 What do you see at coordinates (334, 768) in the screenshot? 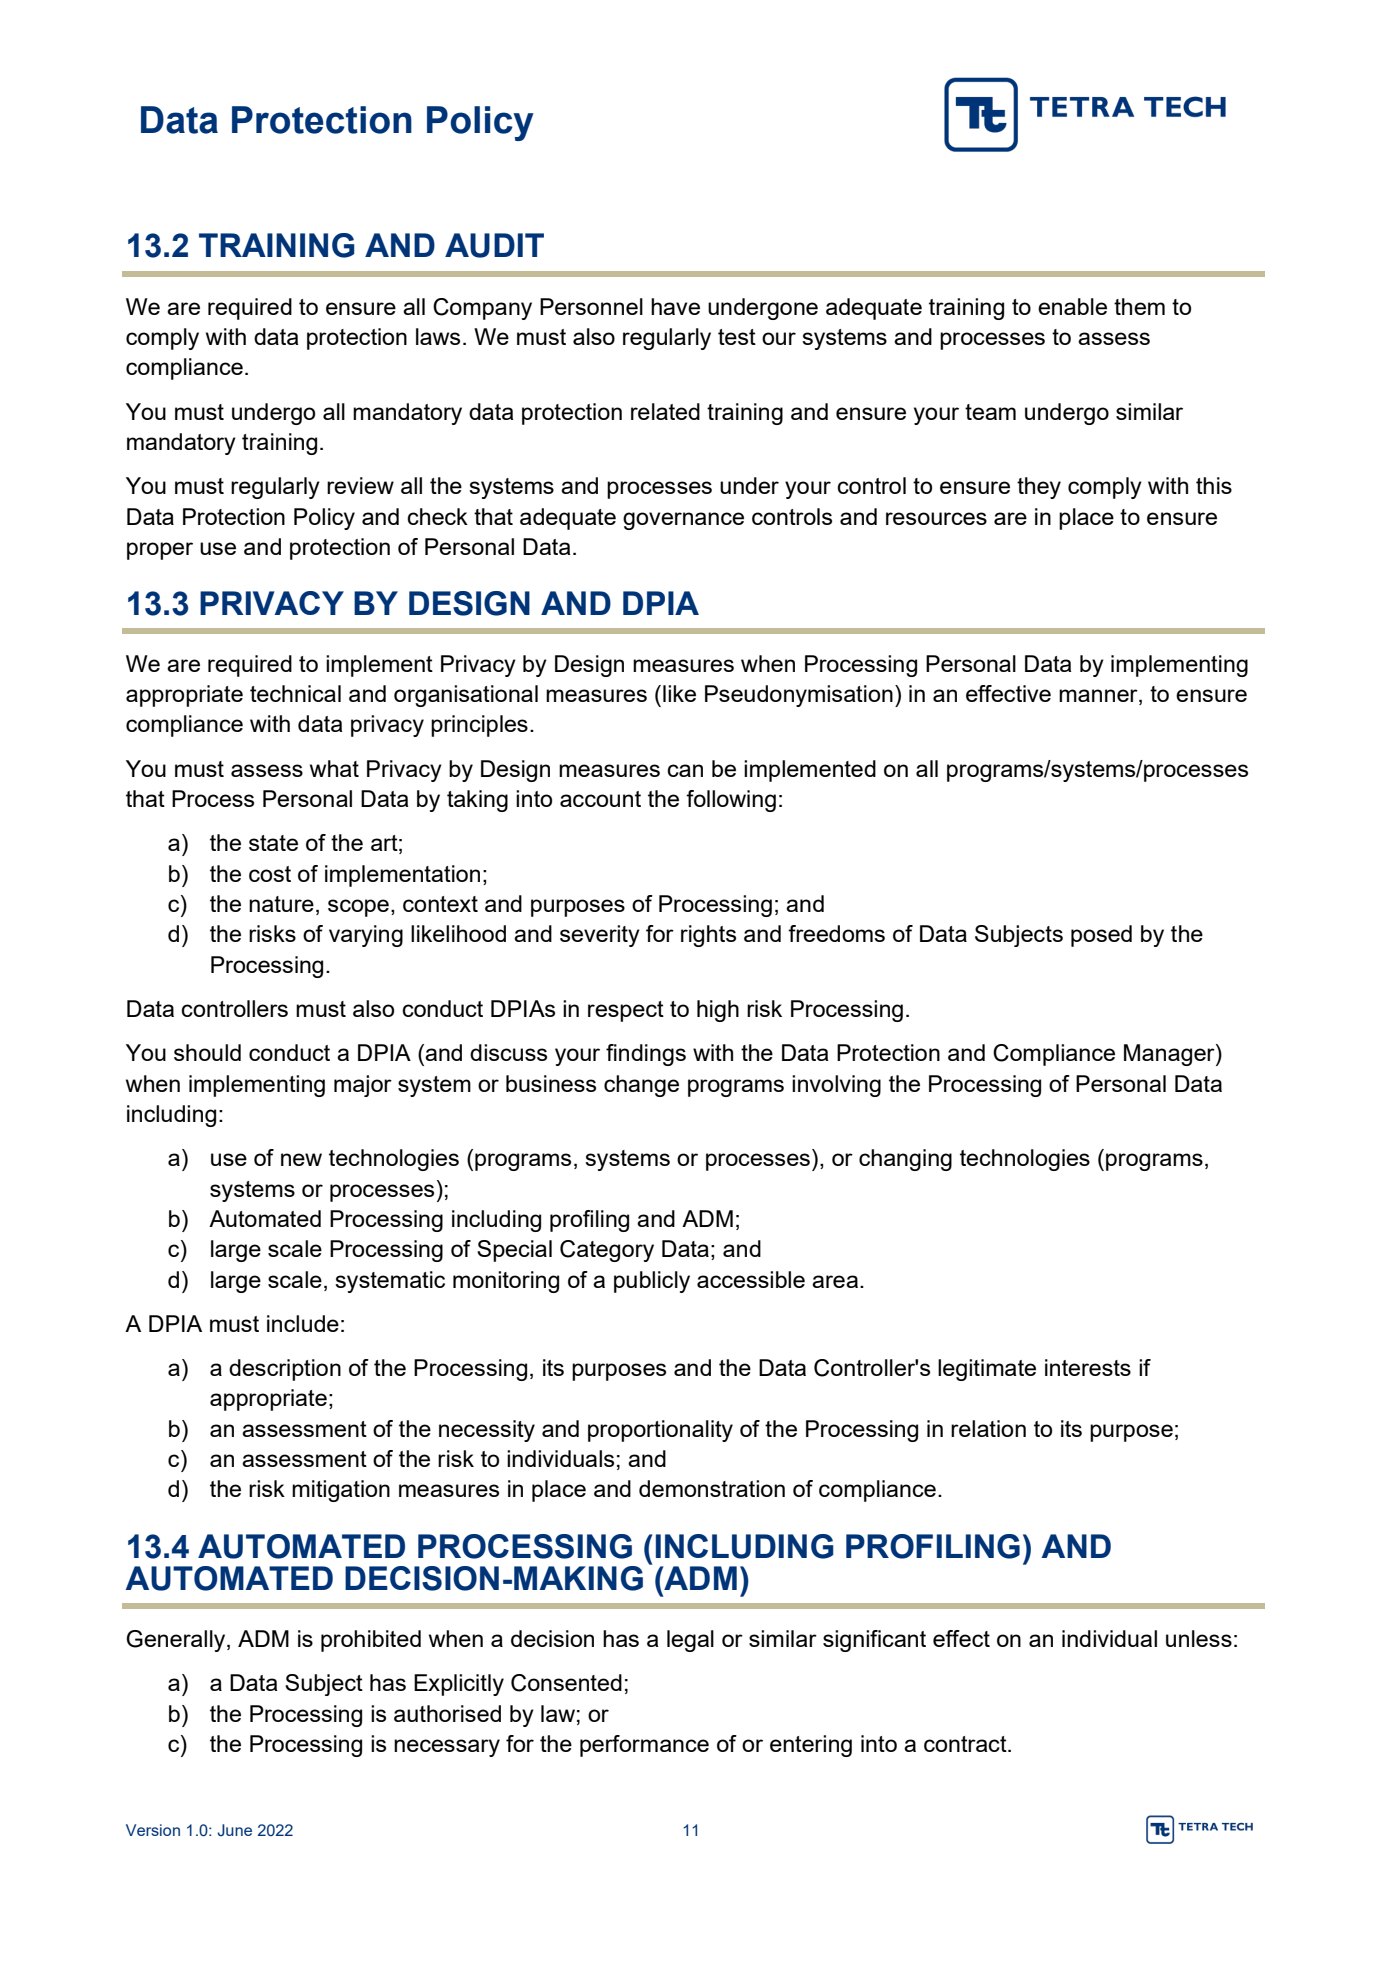
I see `what` at bounding box center [334, 768].
